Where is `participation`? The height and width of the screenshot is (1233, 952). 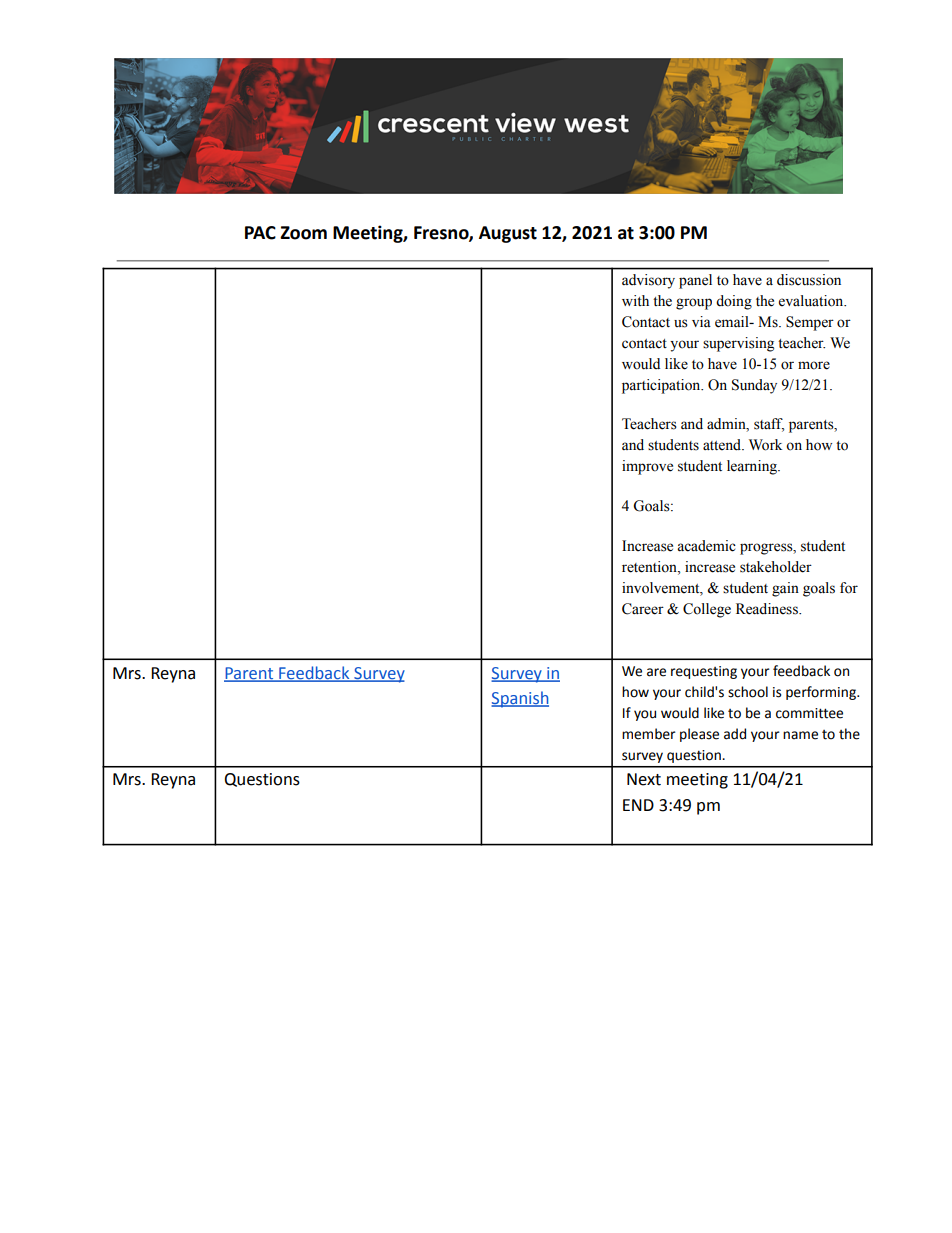
participation is located at coordinates (662, 386).
